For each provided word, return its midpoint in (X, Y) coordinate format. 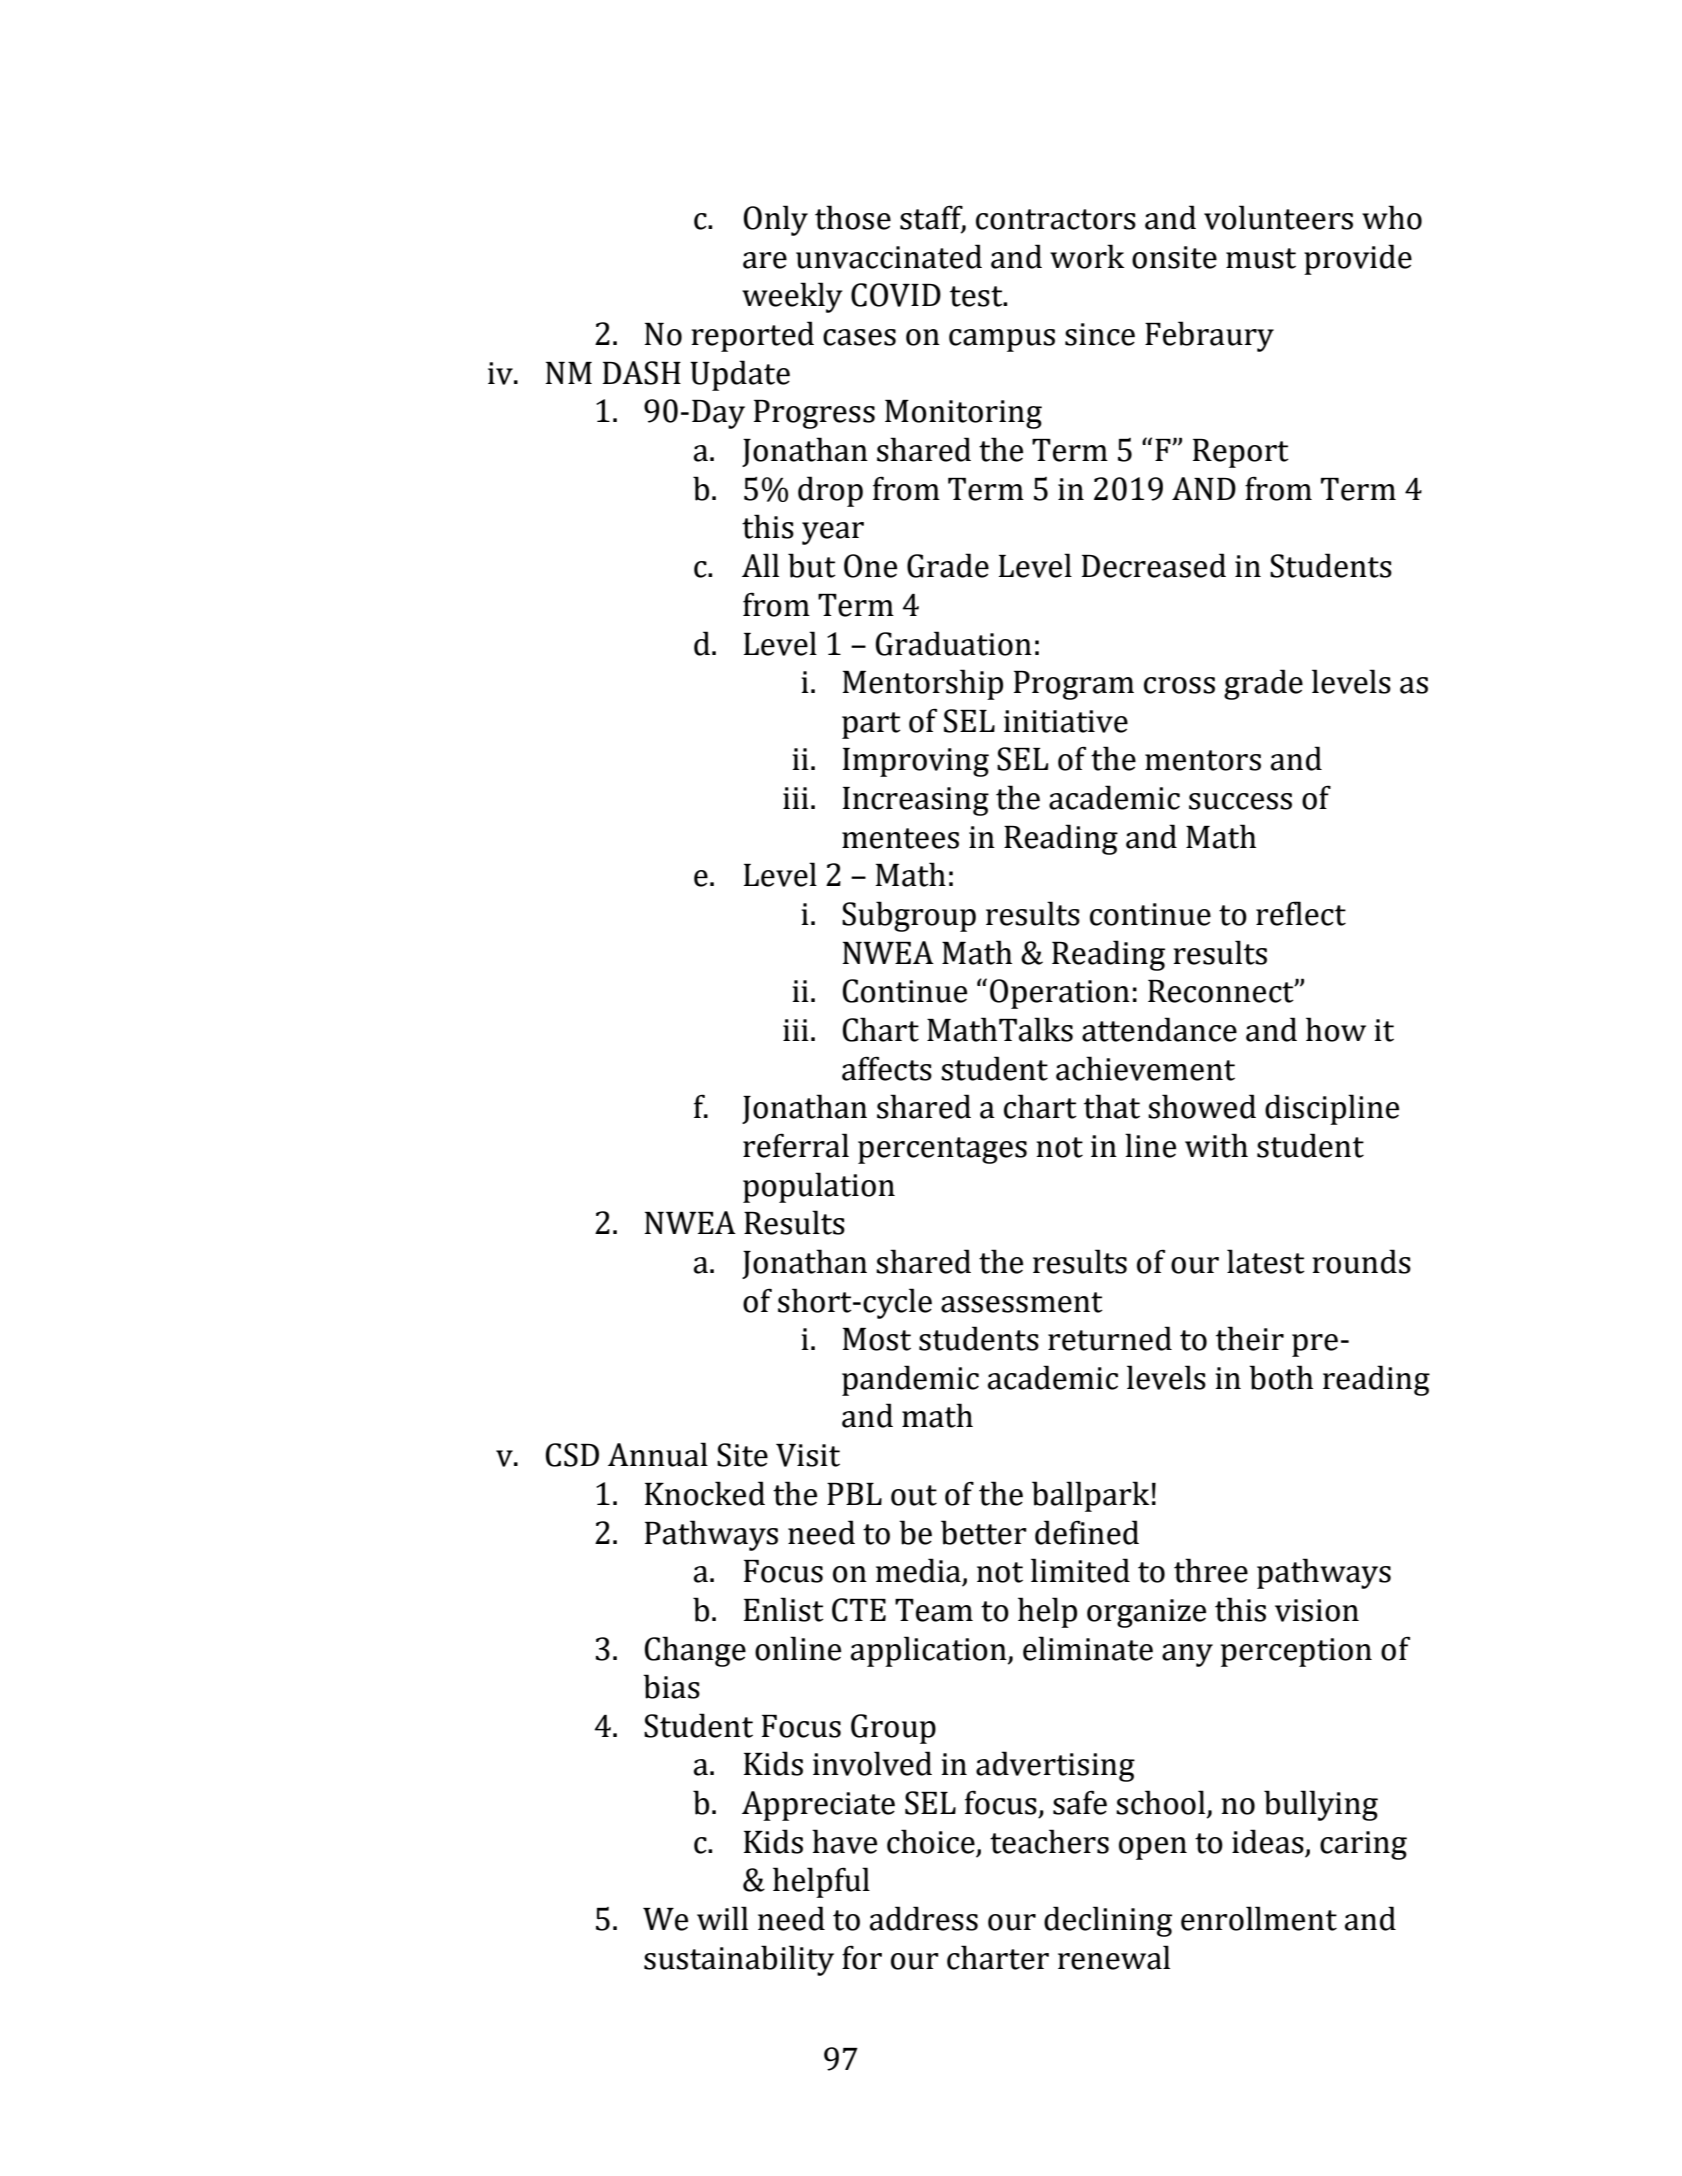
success (1240, 801)
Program (1074, 685)
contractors (1056, 219)
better (984, 1532)
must (1261, 258)
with (1216, 1145)
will (722, 1918)
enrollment (1259, 1918)
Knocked (705, 1493)
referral (796, 1145)
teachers (1049, 1841)
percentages (942, 1150)
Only (775, 220)
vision (1317, 1610)
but (812, 565)
